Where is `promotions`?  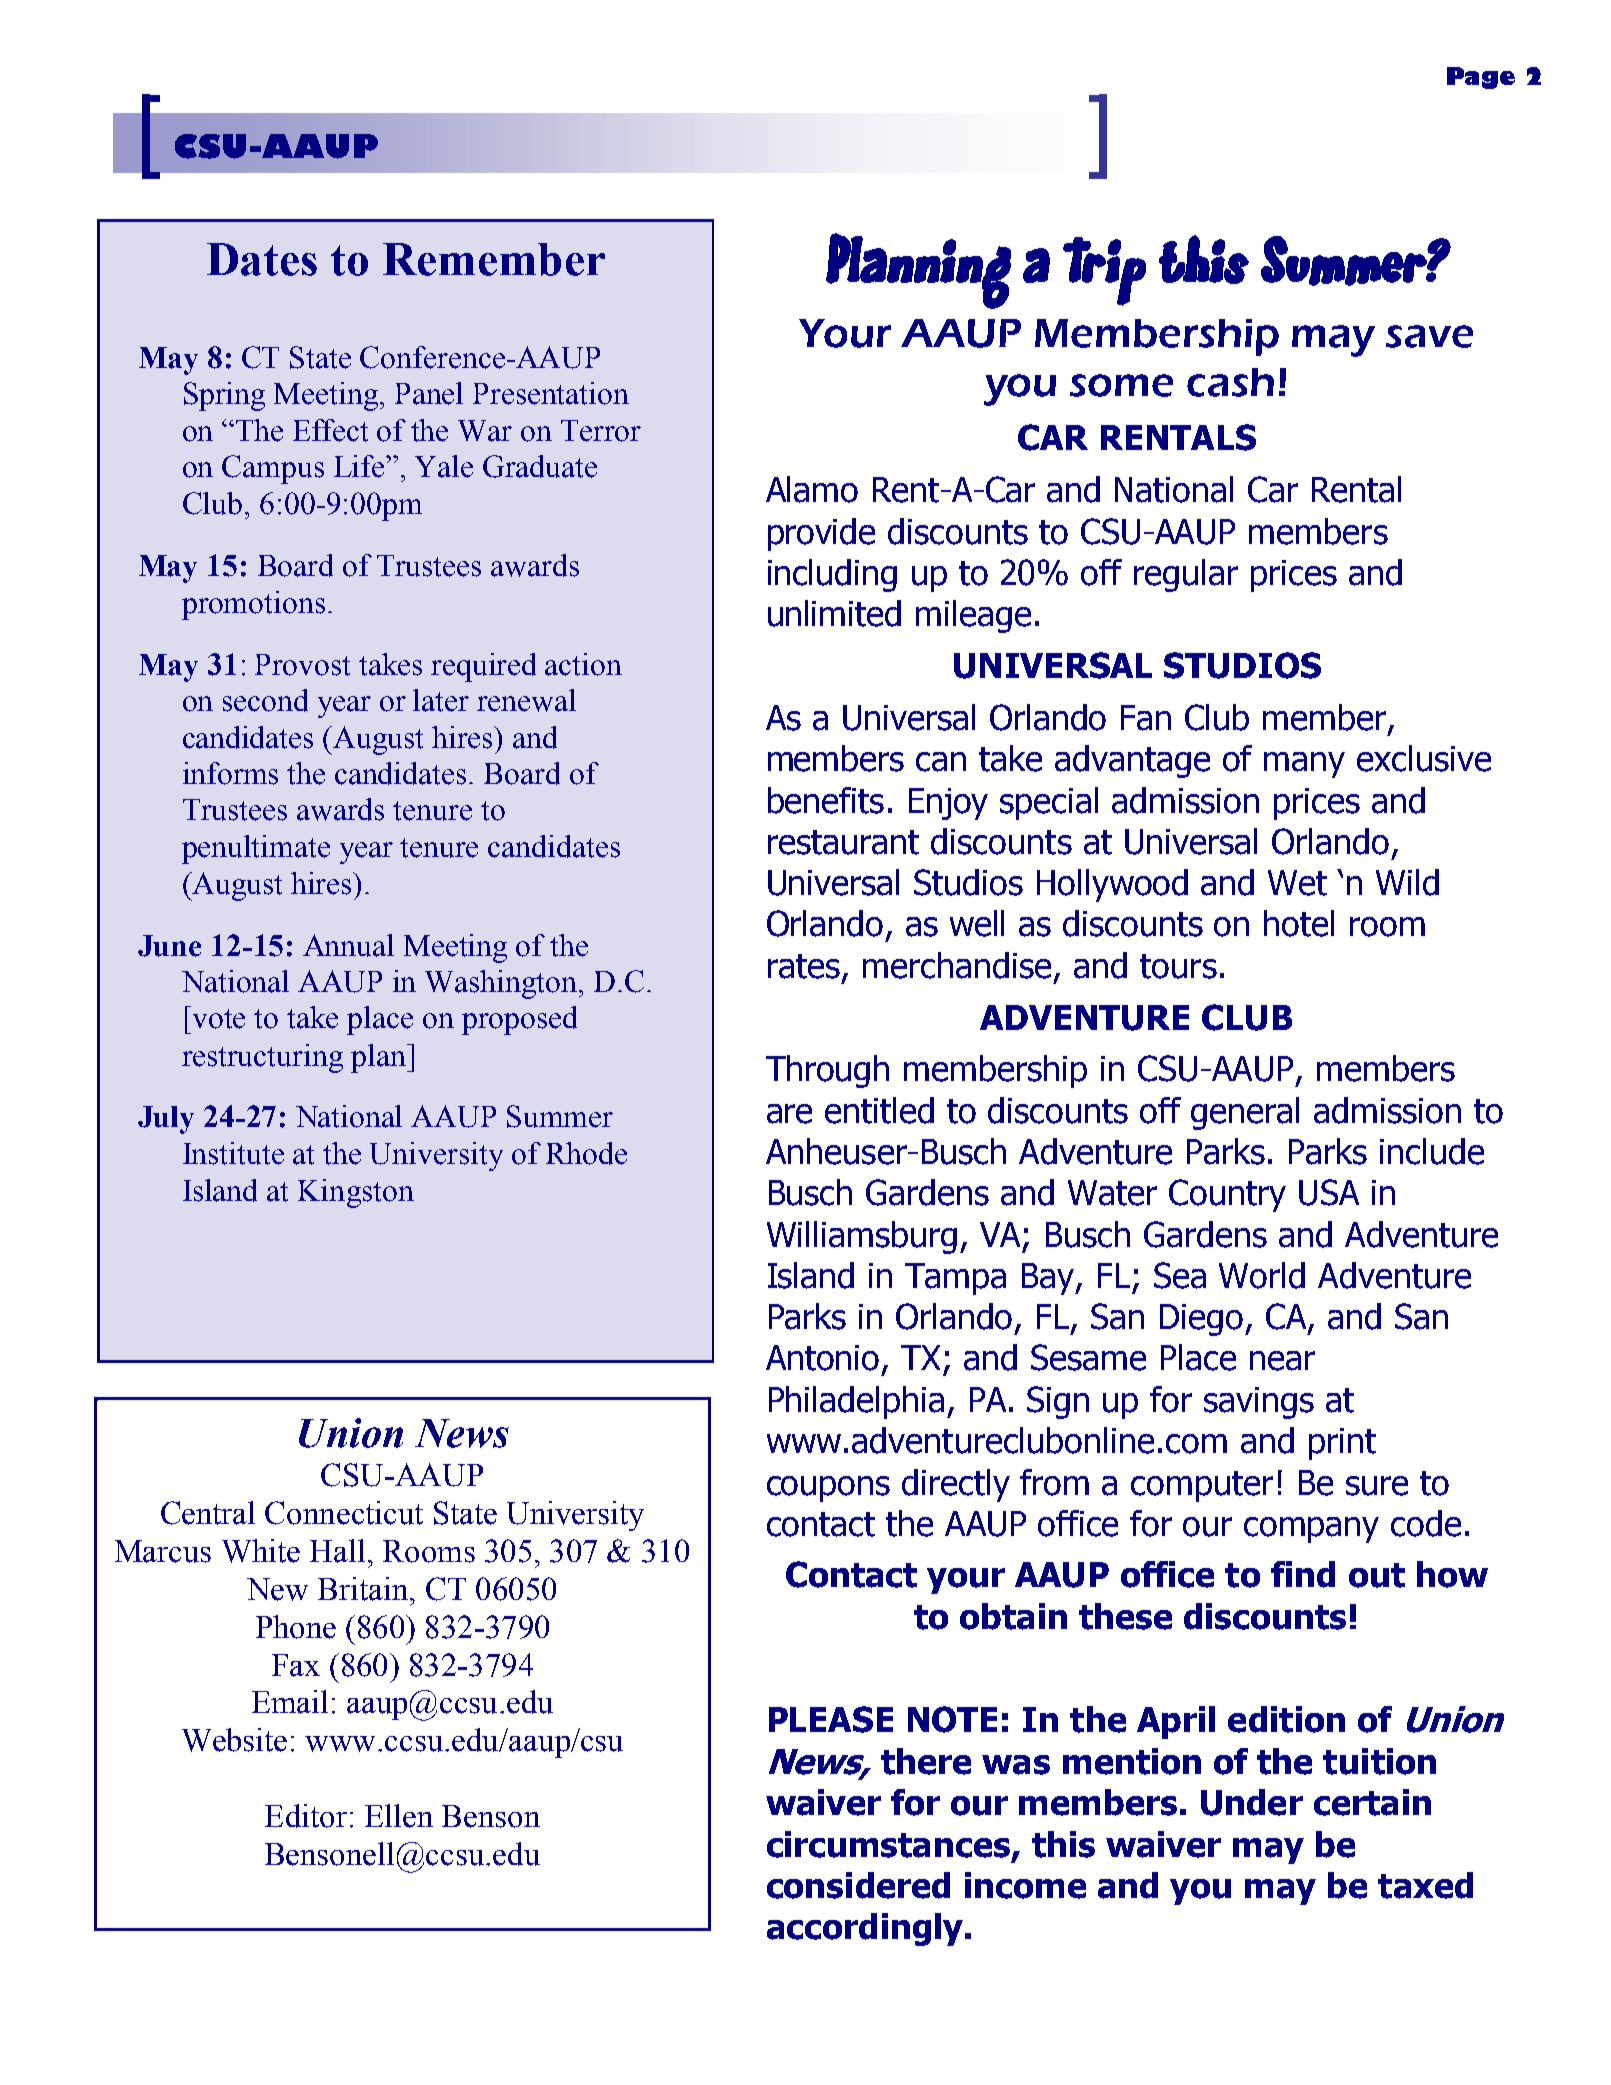 promotions is located at coordinates (253, 605).
